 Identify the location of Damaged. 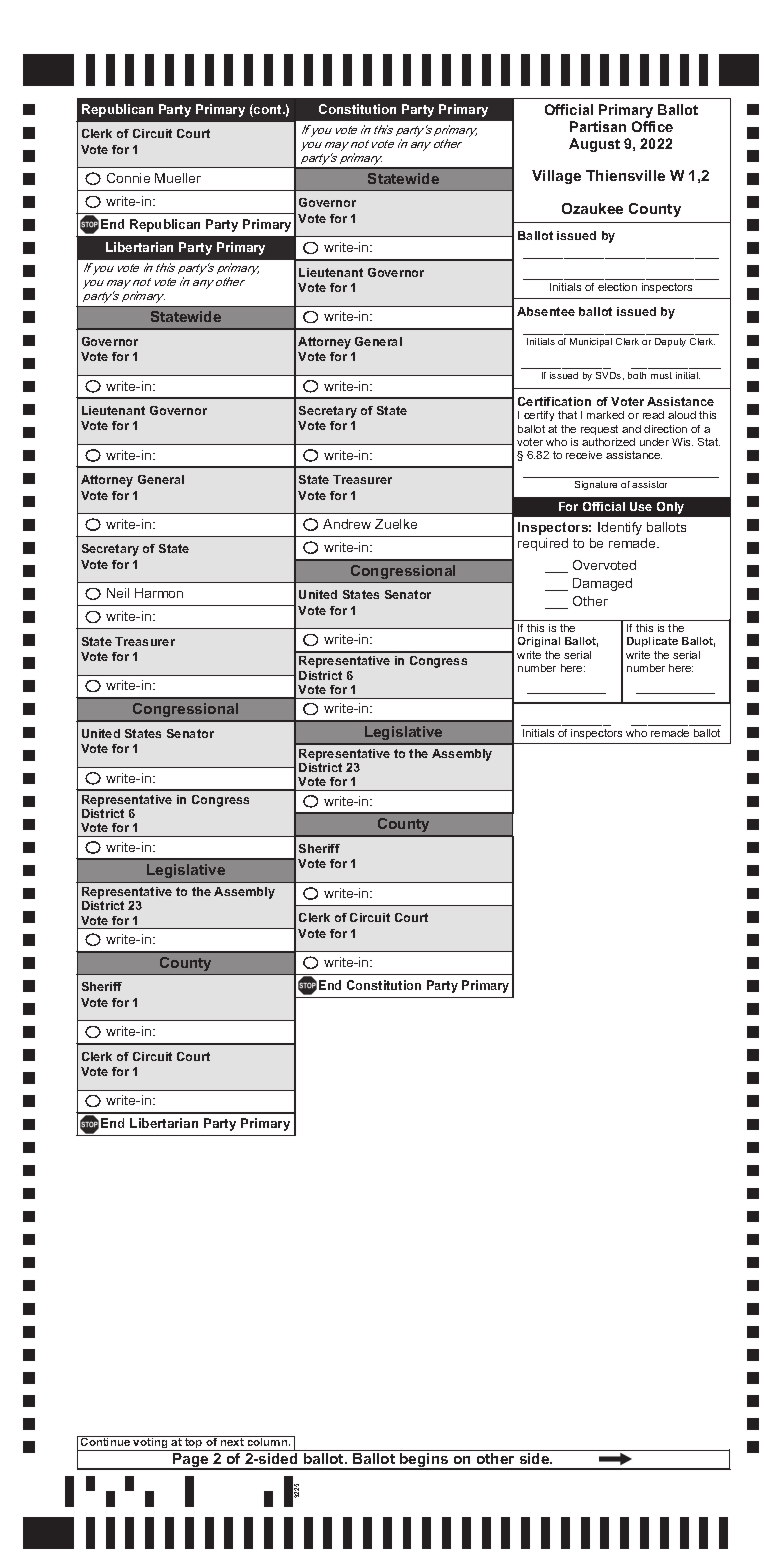
(602, 584).
